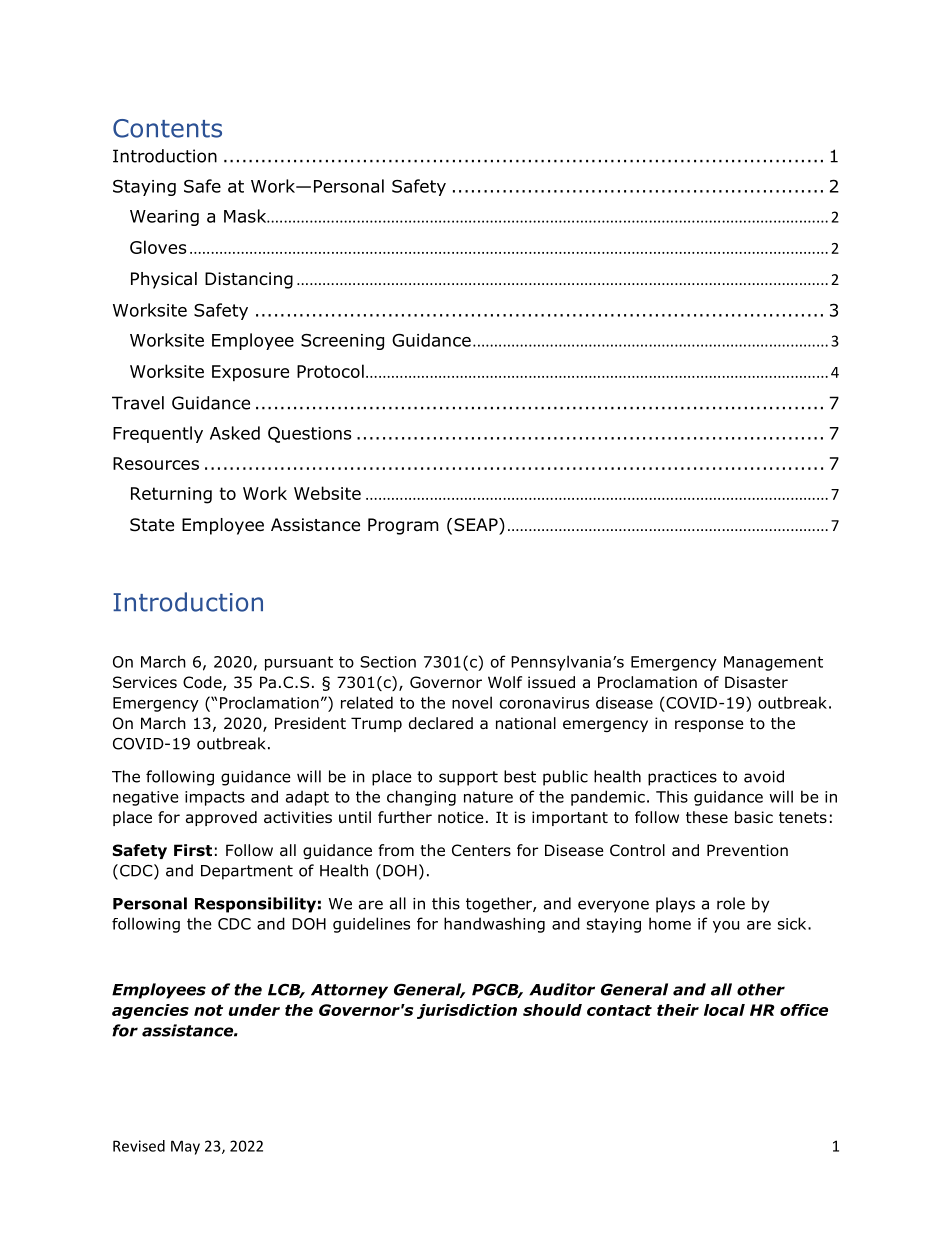  What do you see at coordinates (215, 798) in the screenshot?
I see `impacts` at bounding box center [215, 798].
